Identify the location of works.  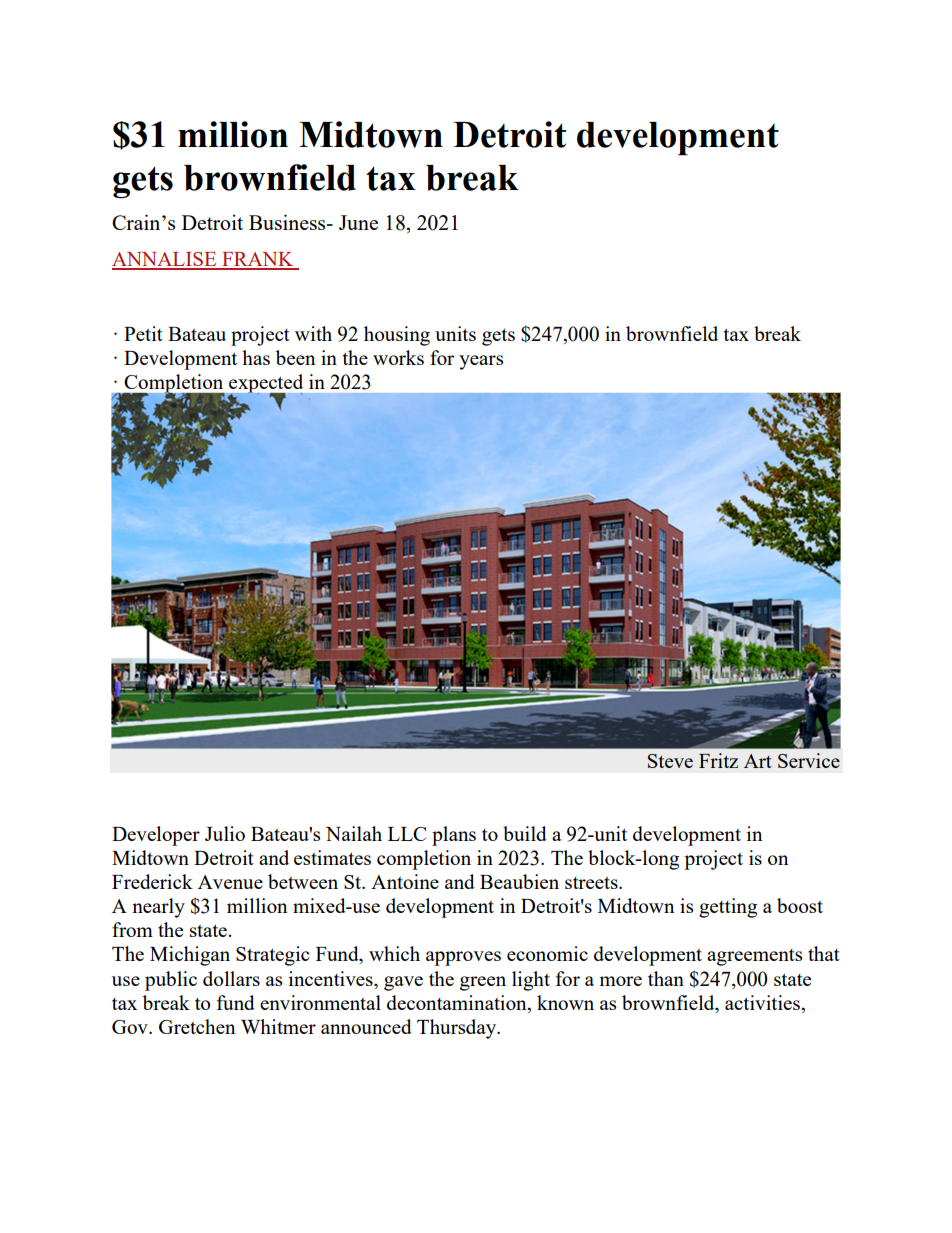
(398, 357).
